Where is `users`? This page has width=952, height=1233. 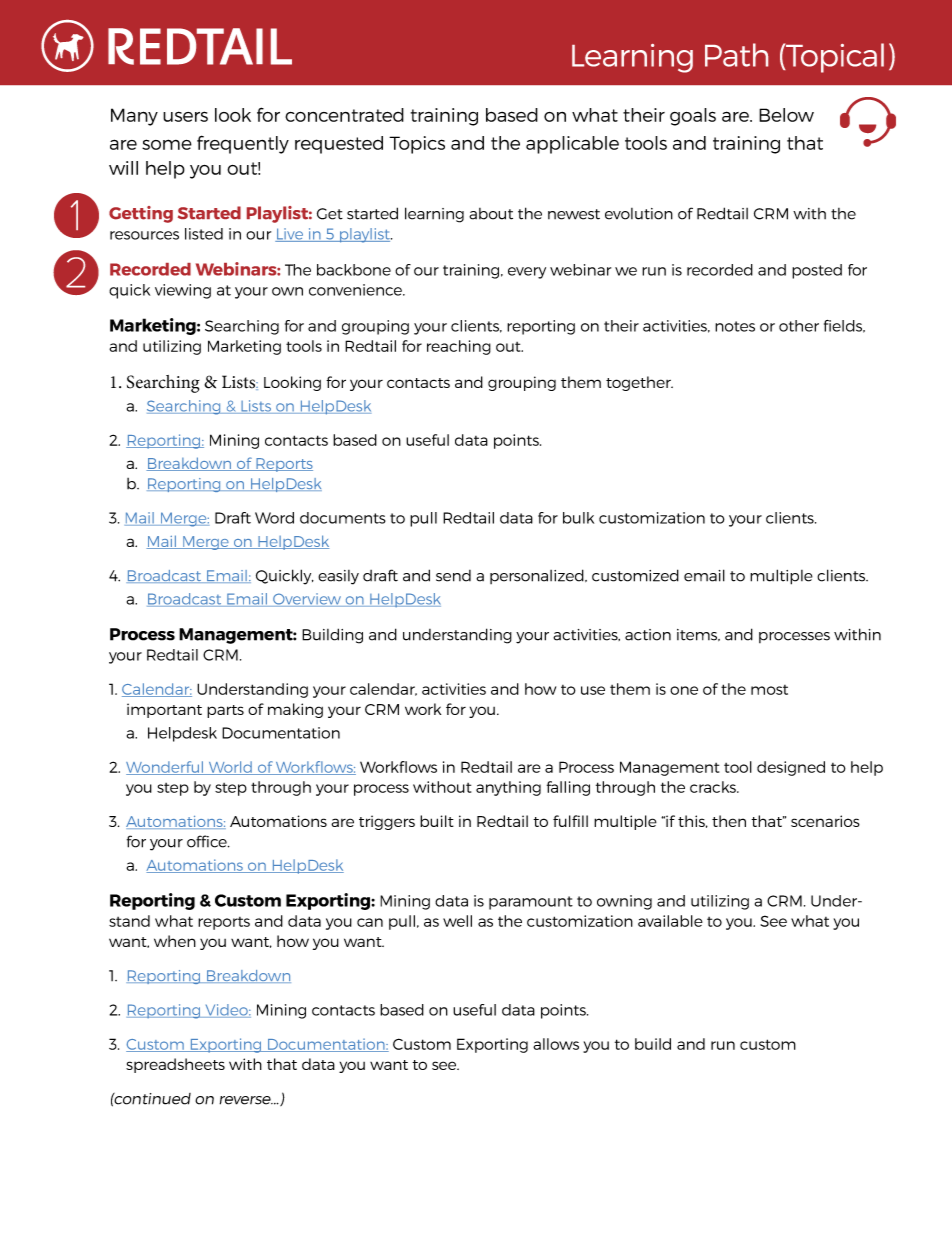
users is located at coordinates (185, 116).
